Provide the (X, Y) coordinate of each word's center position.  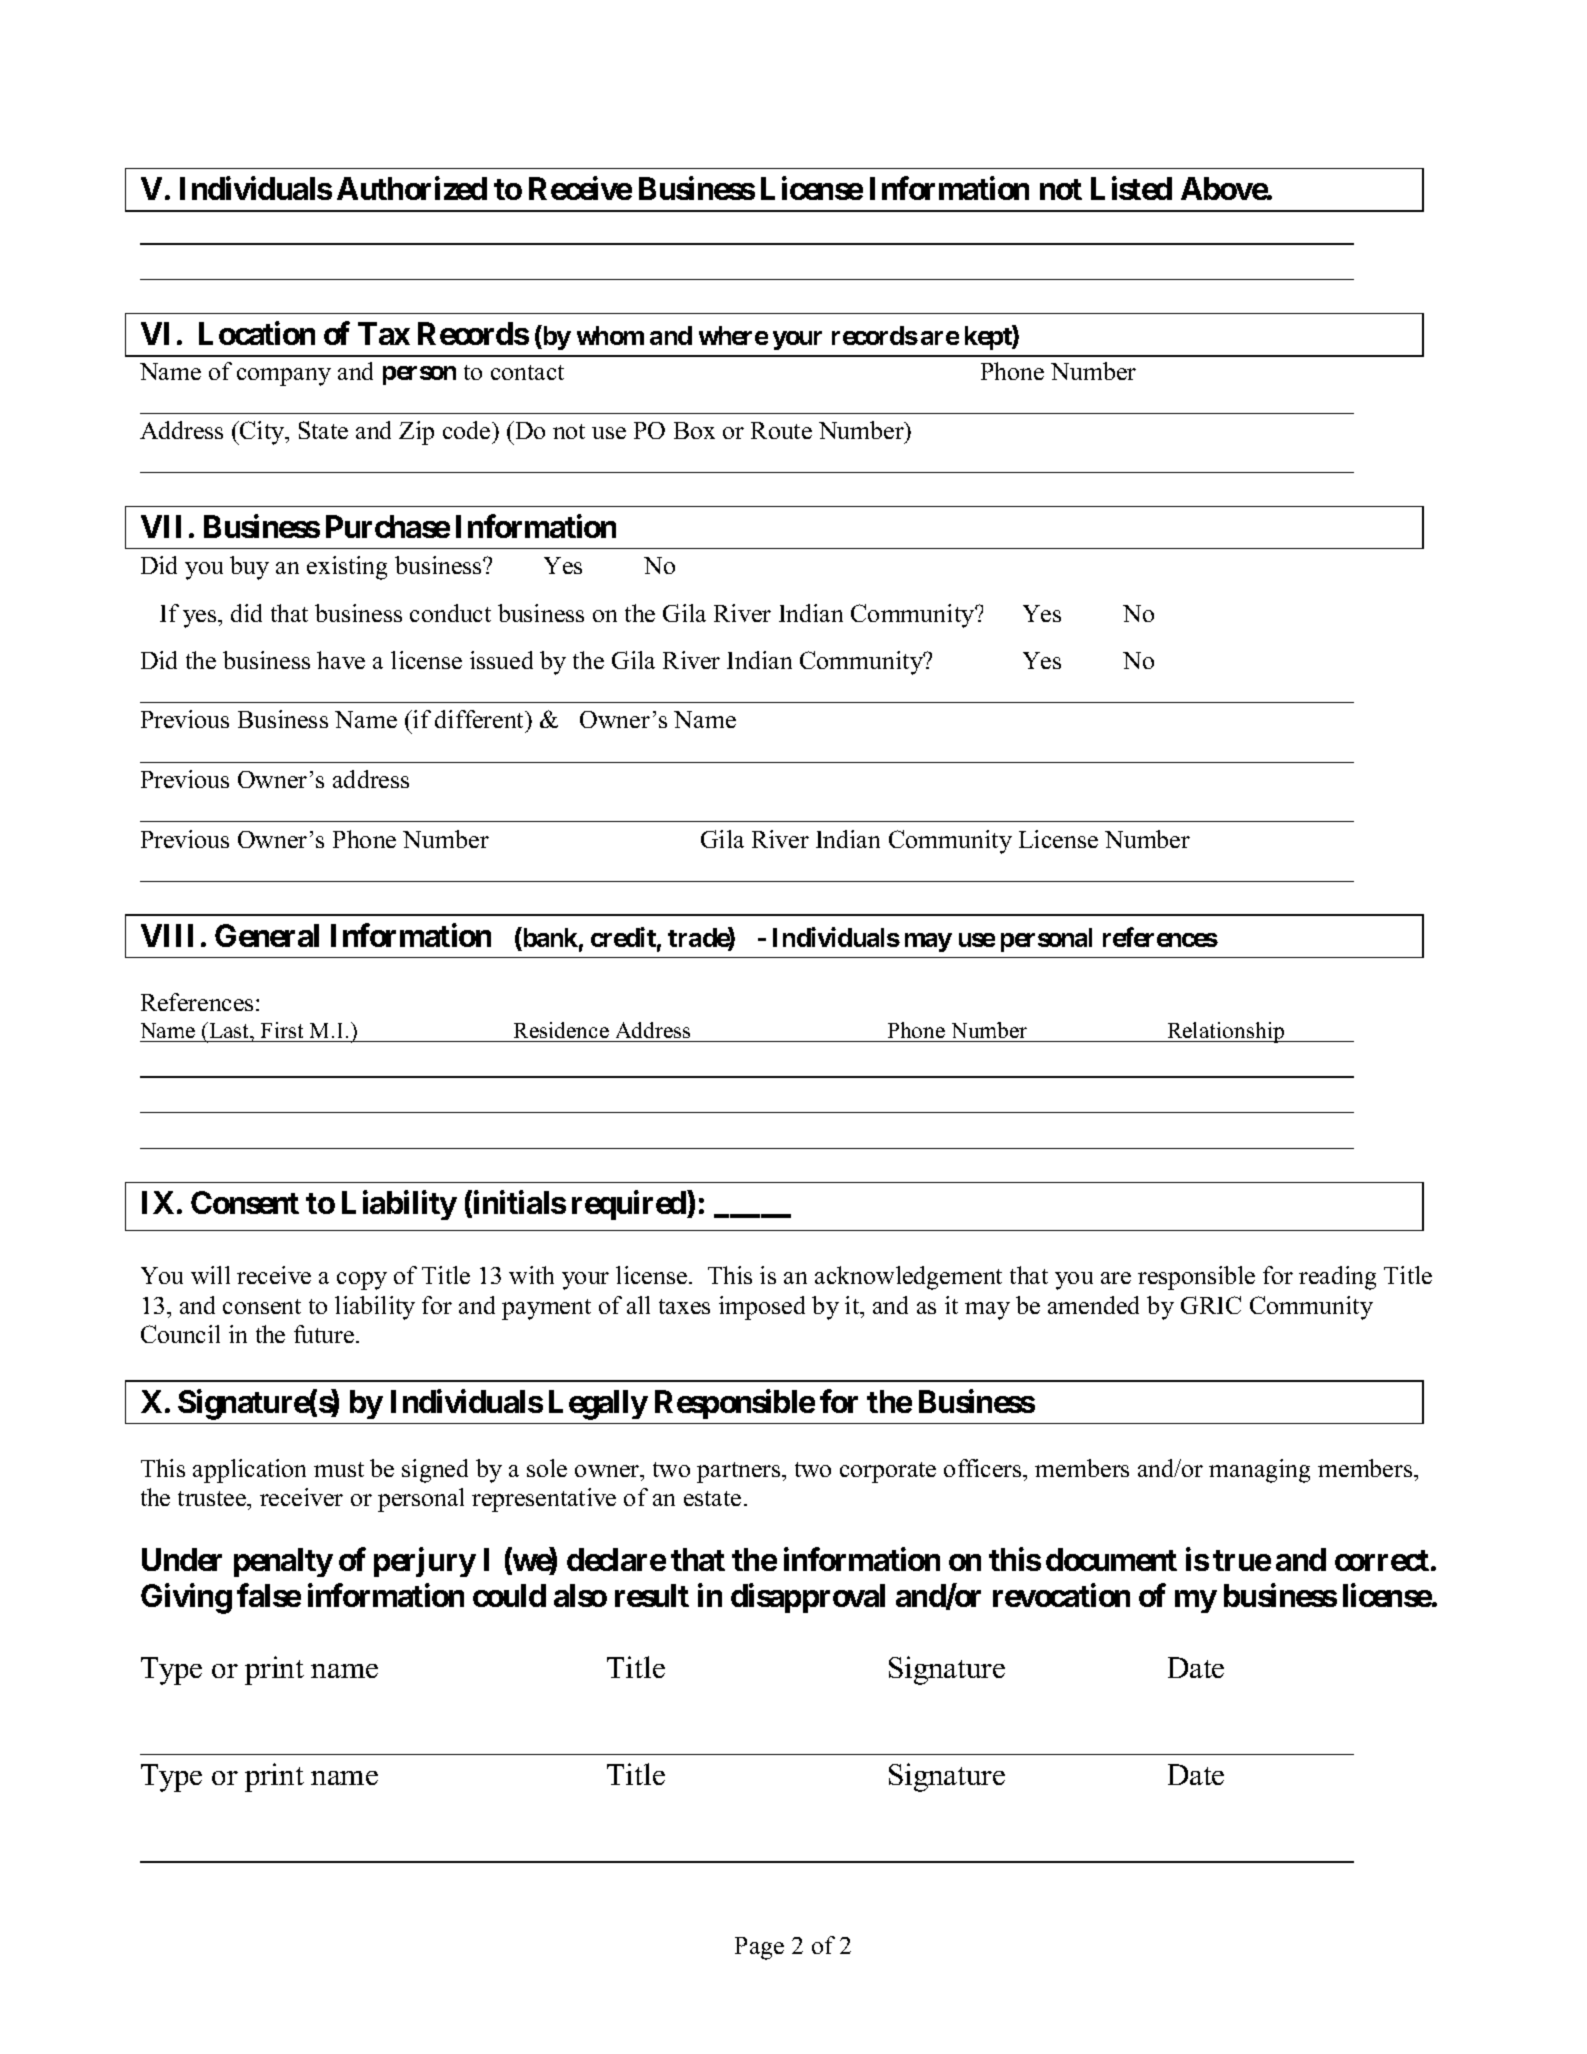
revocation (1061, 1595)
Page (759, 1948)
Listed (1131, 188)
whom (610, 335)
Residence (561, 1030)
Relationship (1226, 1032)
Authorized (412, 188)
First (282, 1030)
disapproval (808, 1598)
